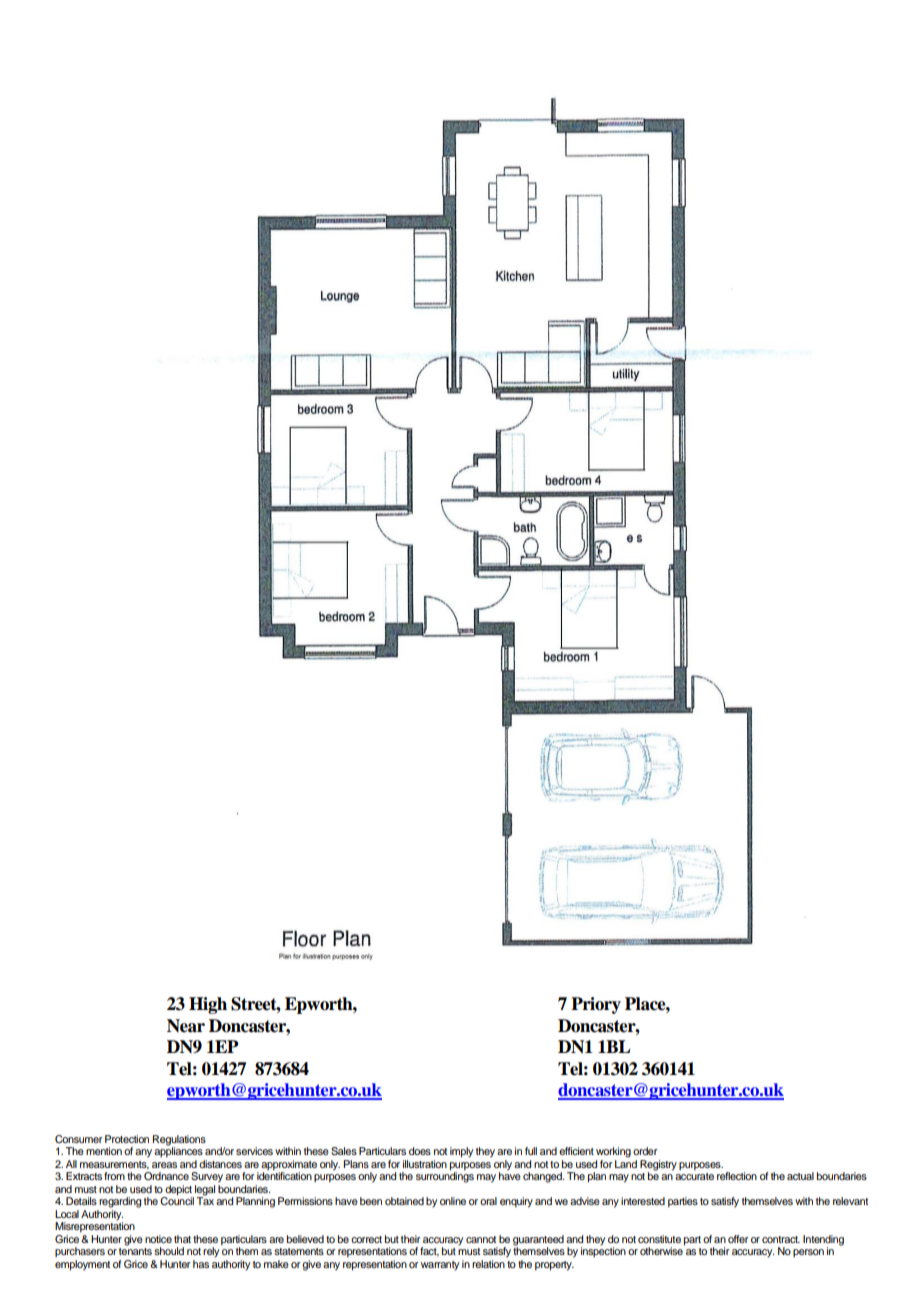 The height and width of the document is (1308, 924). I want to click on does, so click(420, 1151).
